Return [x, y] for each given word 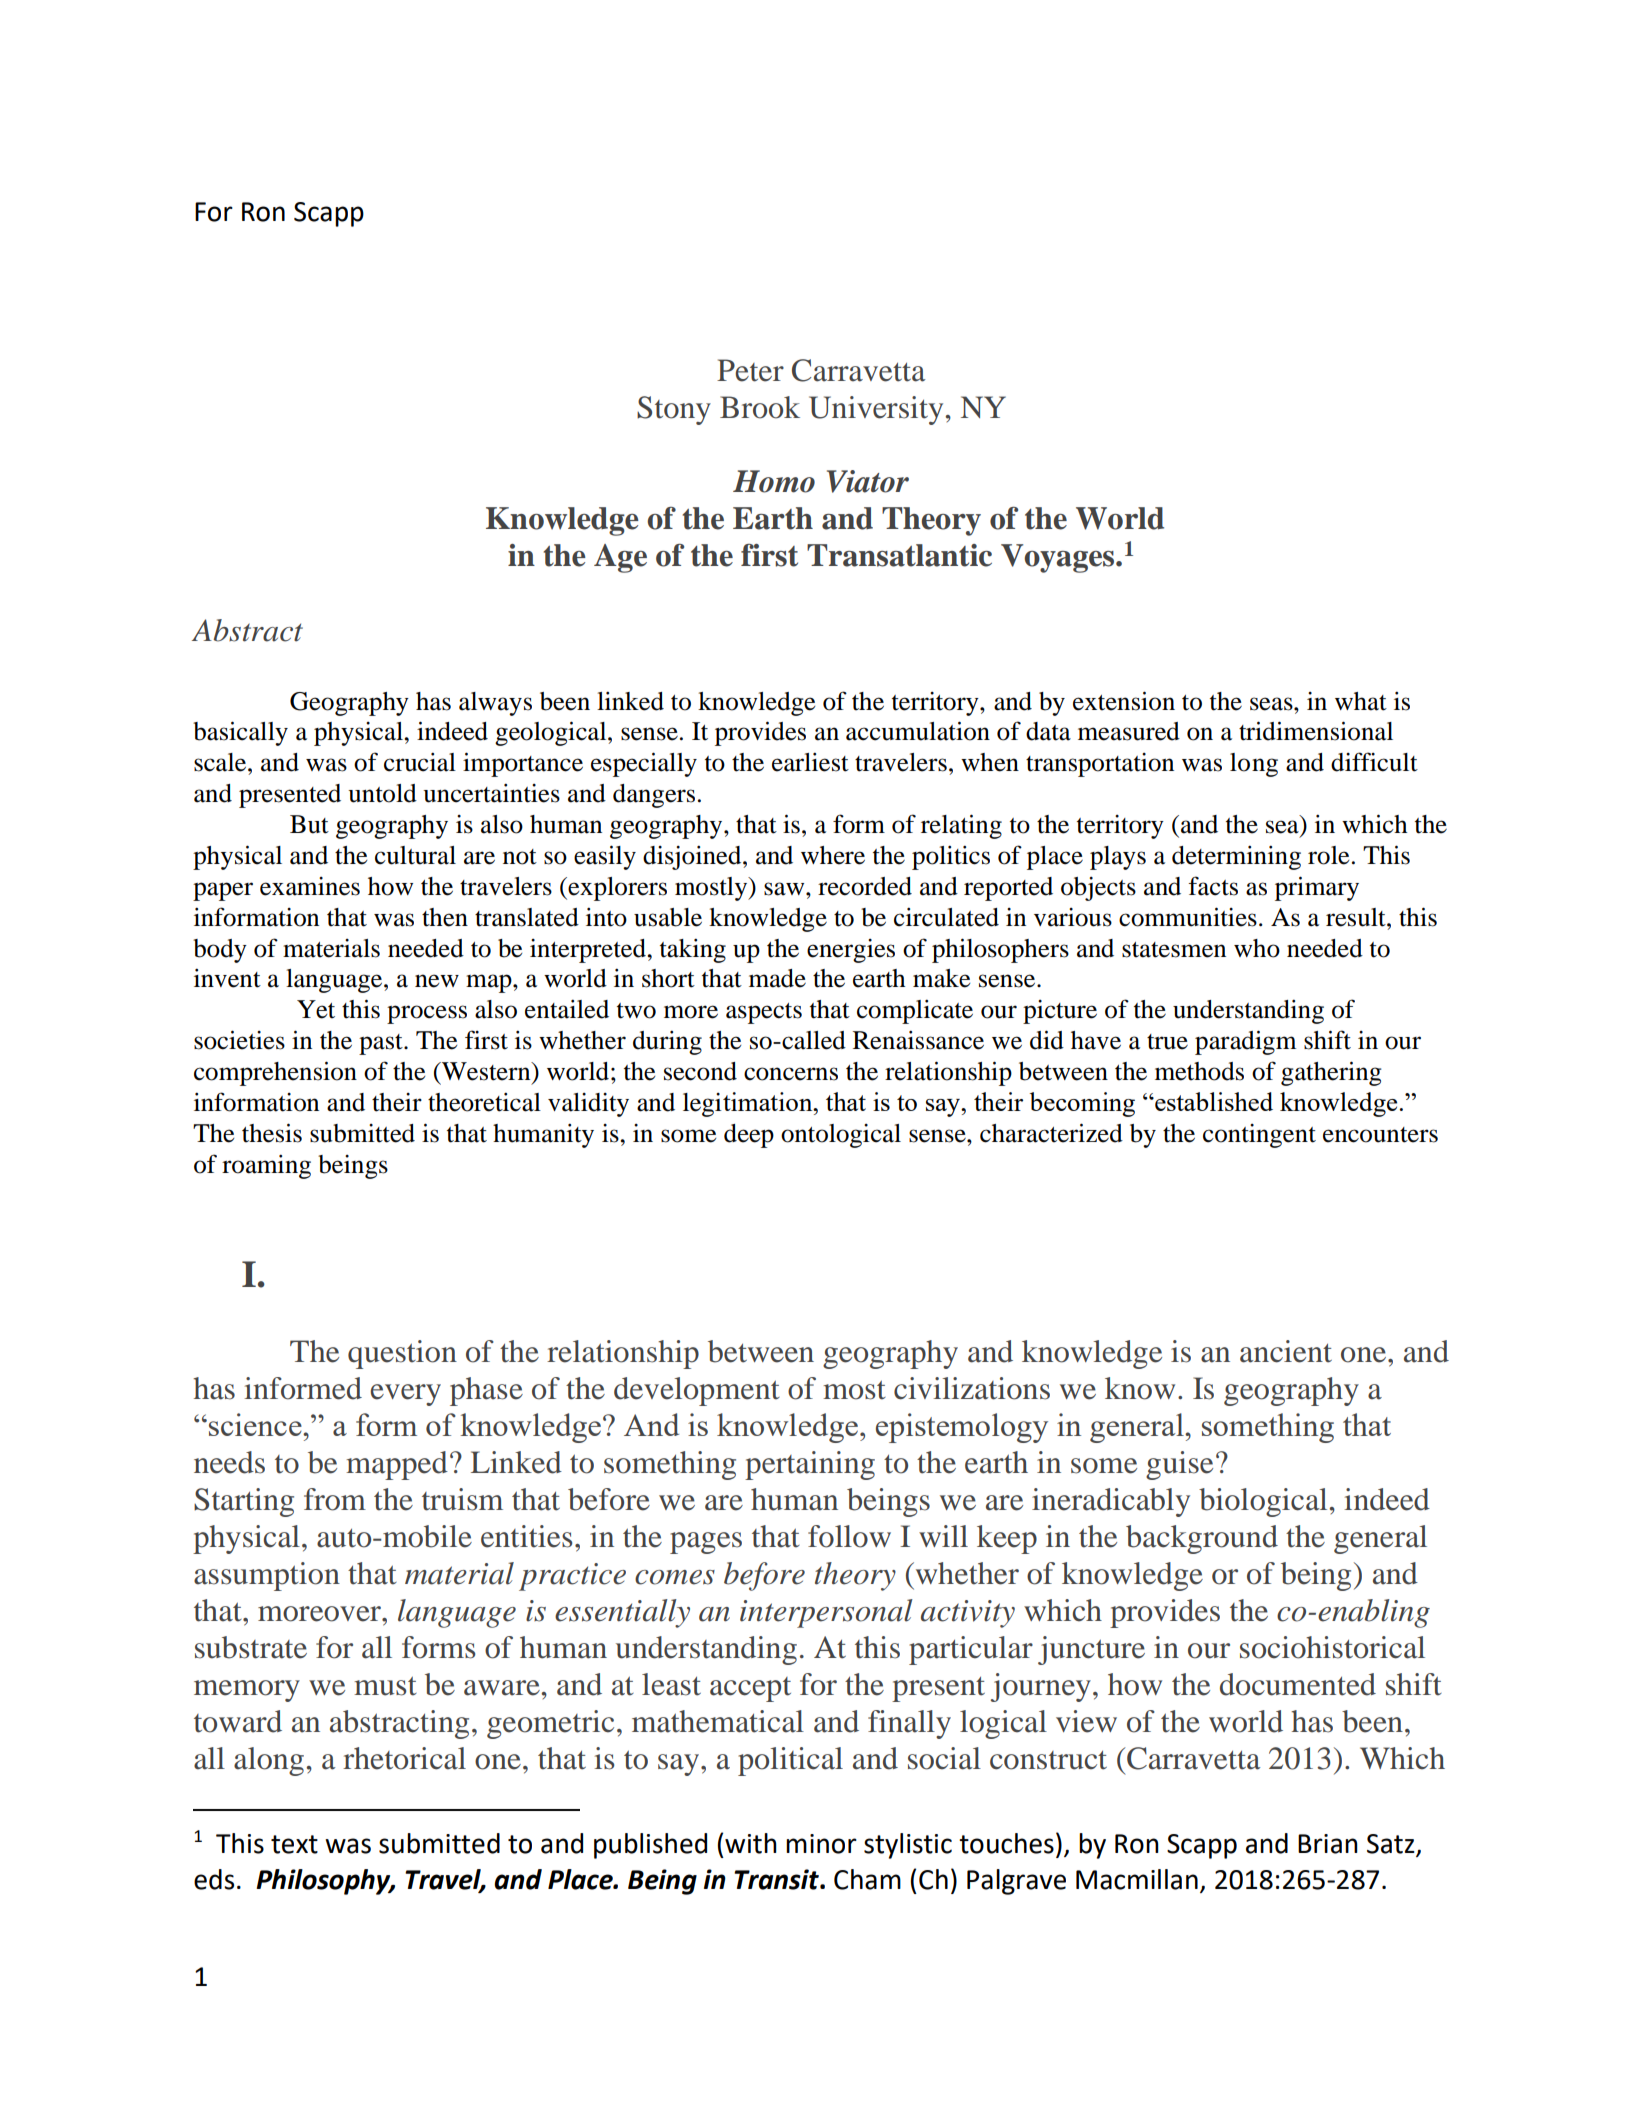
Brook [760, 407]
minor [821, 1844]
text [294, 1844]
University [877, 410]
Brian [1328, 1844]
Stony [674, 410]
